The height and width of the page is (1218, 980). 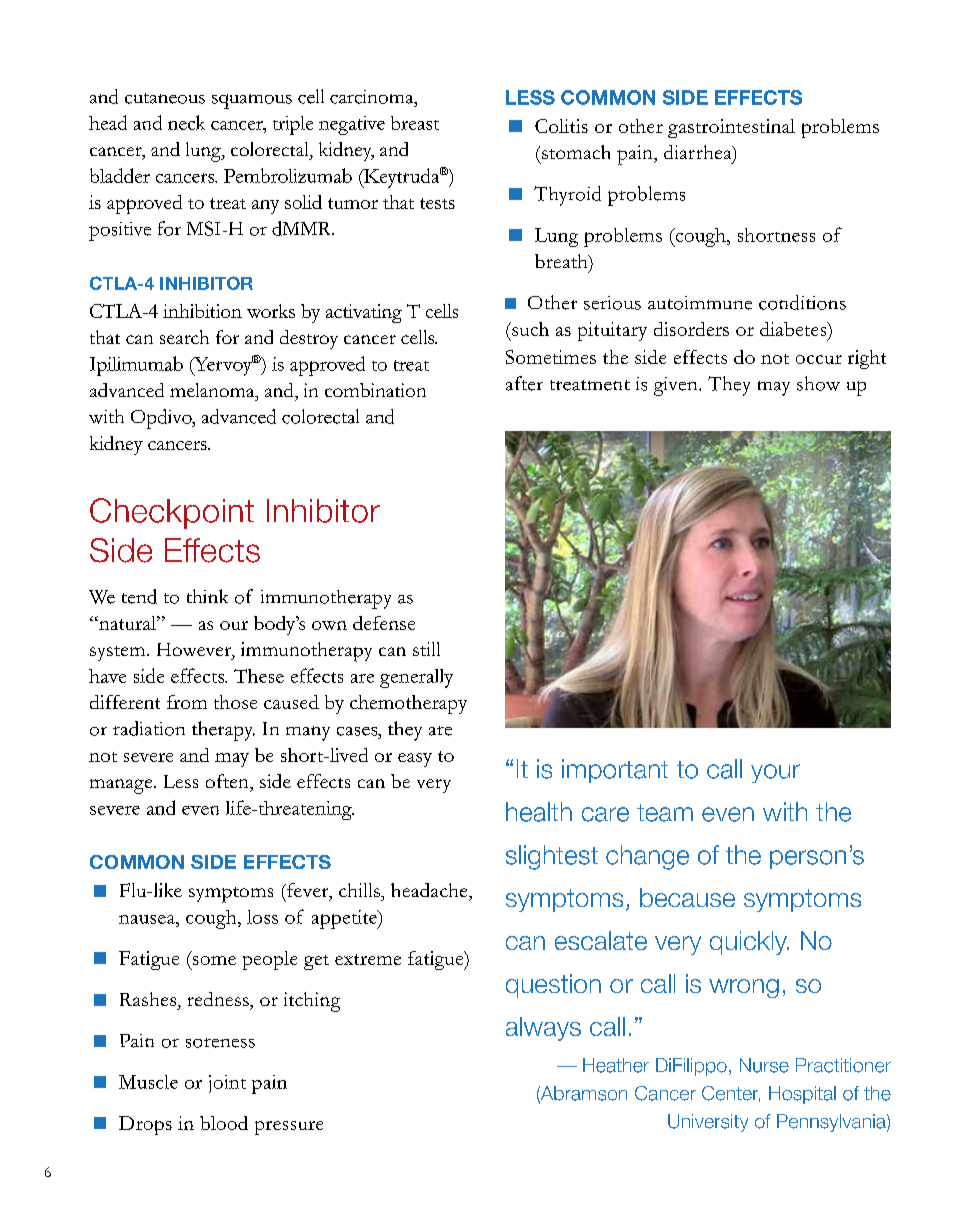 What do you see at coordinates (524, 383) in the page?
I see `after` at bounding box center [524, 383].
